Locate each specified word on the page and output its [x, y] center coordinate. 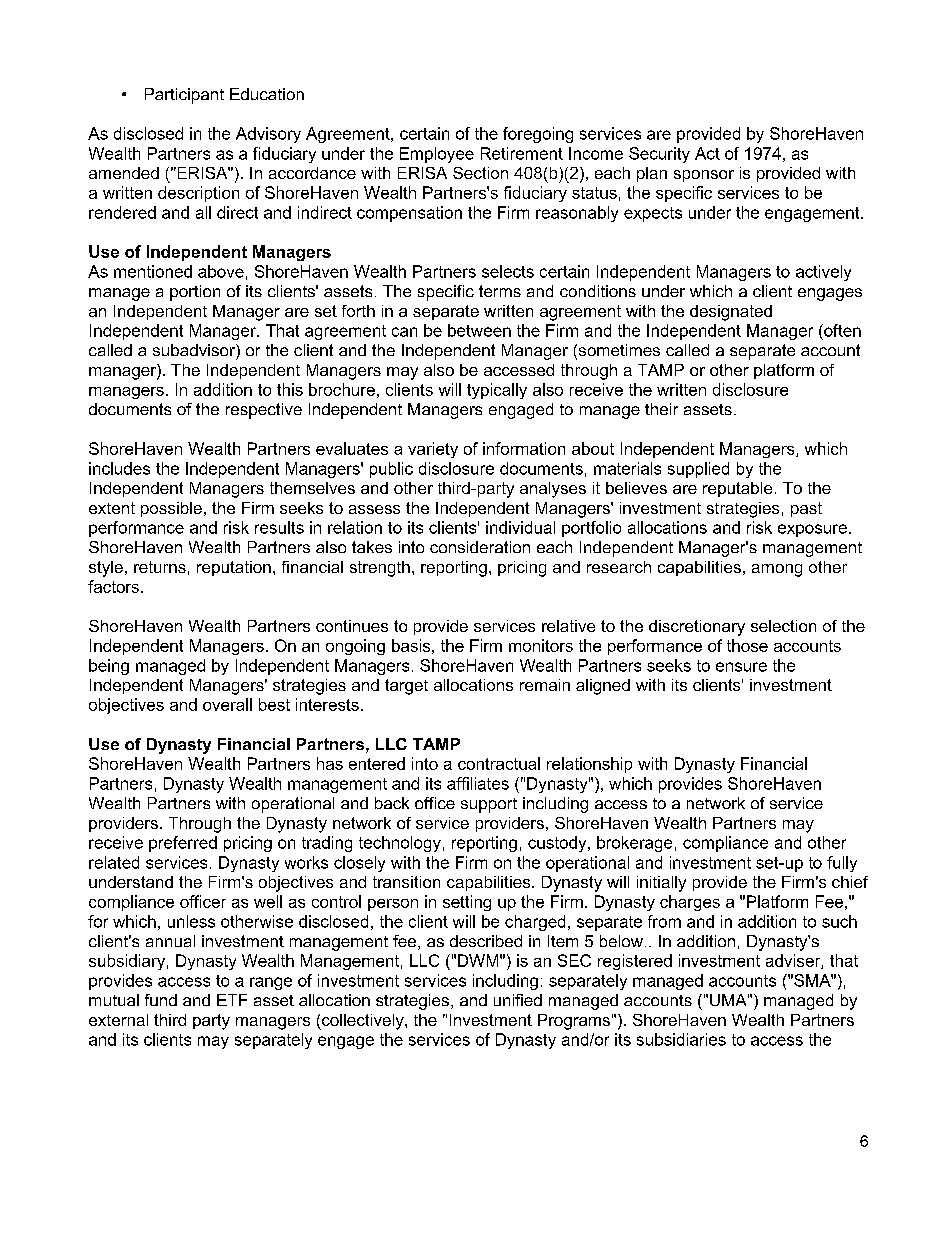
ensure [741, 667]
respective [264, 411]
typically [497, 391]
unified [518, 1000]
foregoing [538, 135]
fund [161, 1000]
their [661, 409]
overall [227, 704]
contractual [499, 763]
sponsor [704, 176]
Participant [184, 96]
